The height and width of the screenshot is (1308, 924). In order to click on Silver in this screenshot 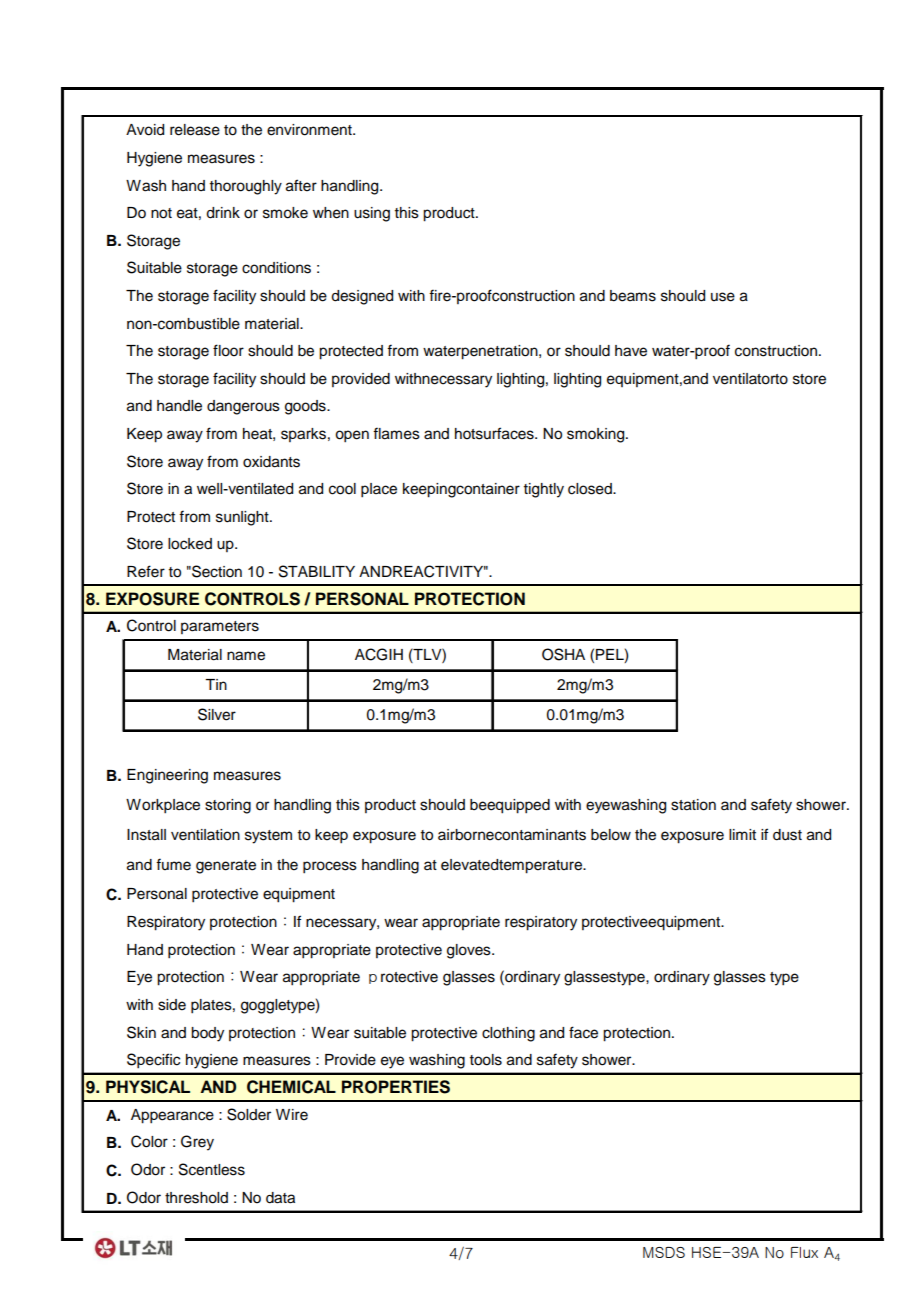, I will do `click(217, 714)`.
